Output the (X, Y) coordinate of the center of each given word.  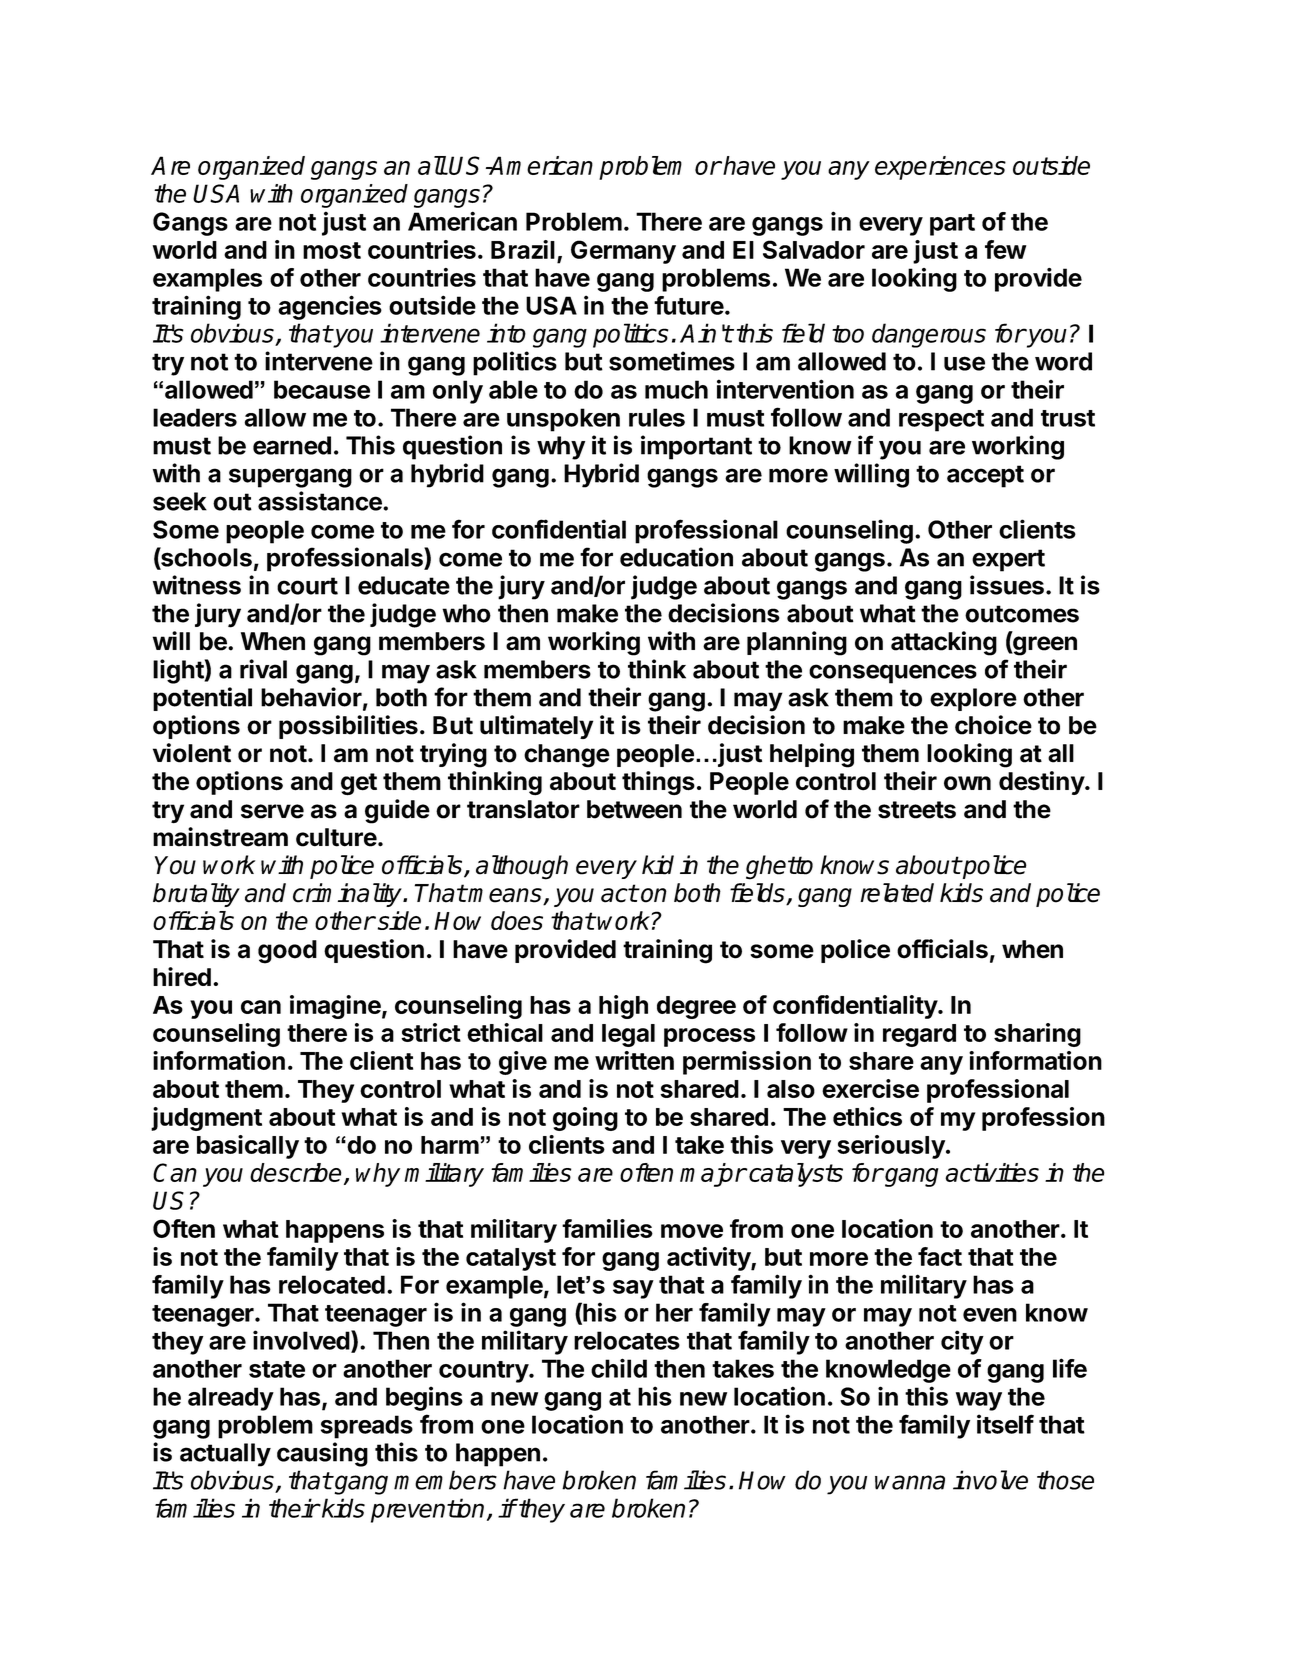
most (332, 250)
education (676, 557)
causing (322, 1454)
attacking (944, 643)
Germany (623, 252)
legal (628, 1035)
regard (919, 1035)
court (307, 586)
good (287, 952)
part (952, 225)
